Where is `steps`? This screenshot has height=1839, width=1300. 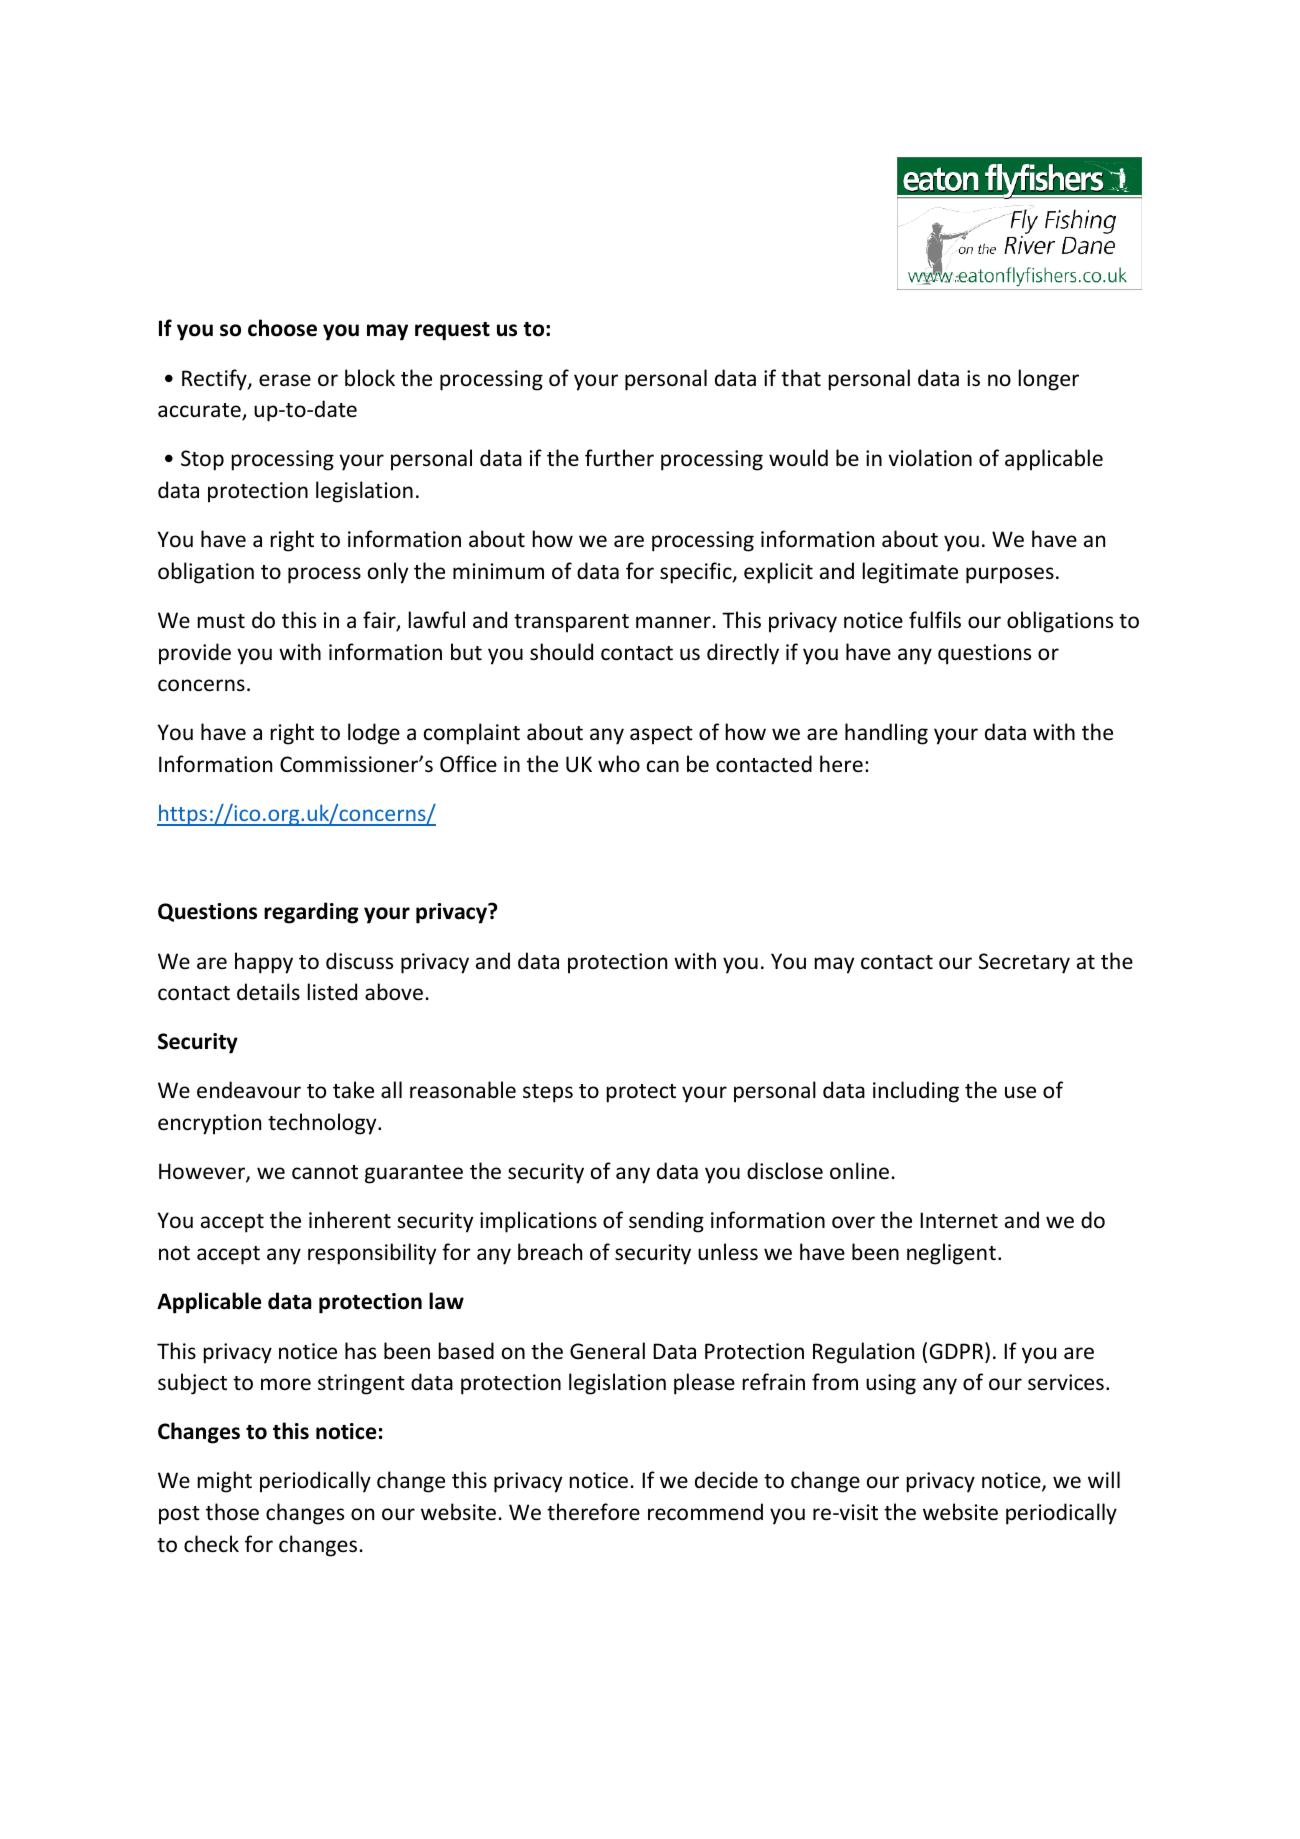
steps is located at coordinates (548, 1093).
